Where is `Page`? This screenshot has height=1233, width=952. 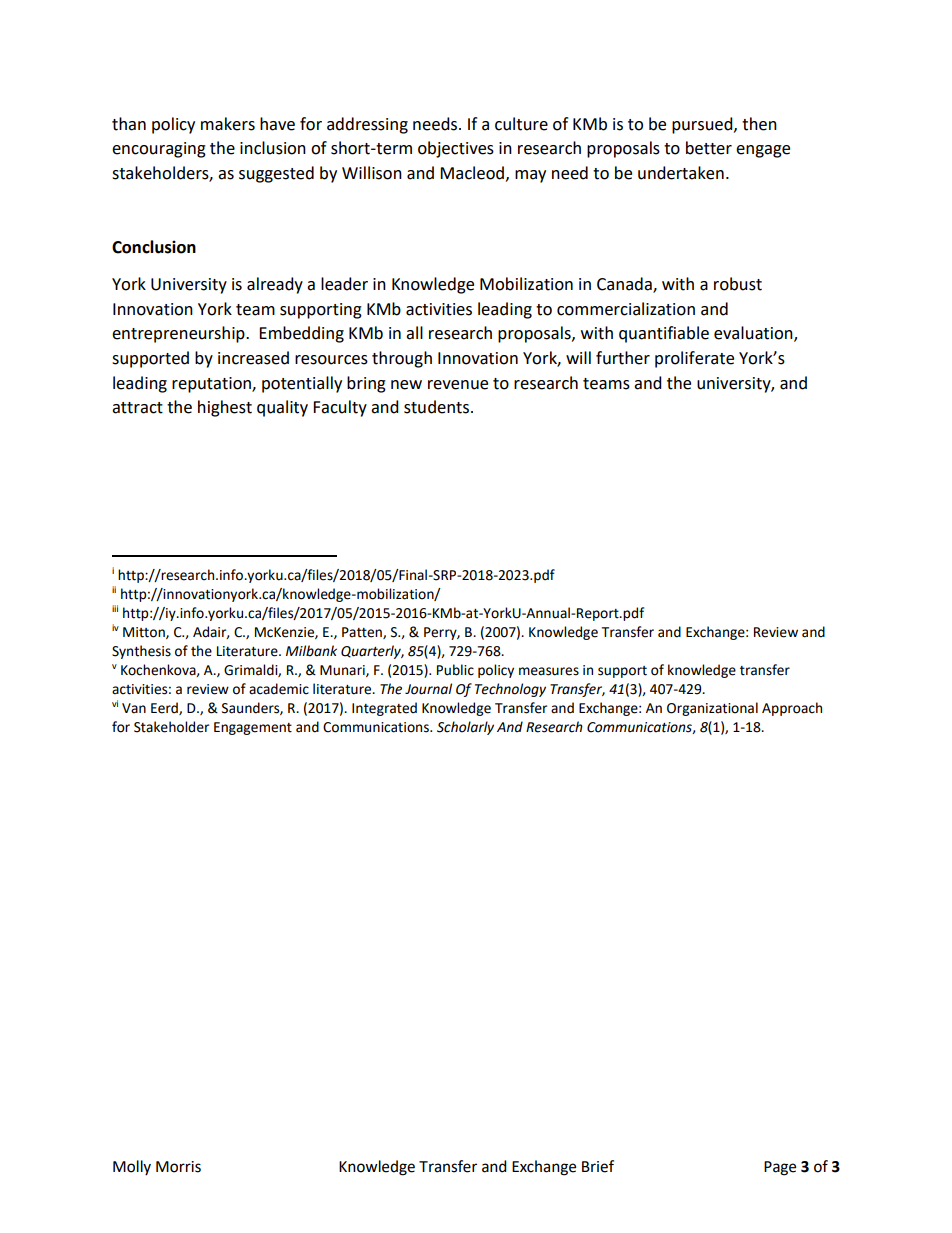 Page is located at coordinates (780, 1168).
